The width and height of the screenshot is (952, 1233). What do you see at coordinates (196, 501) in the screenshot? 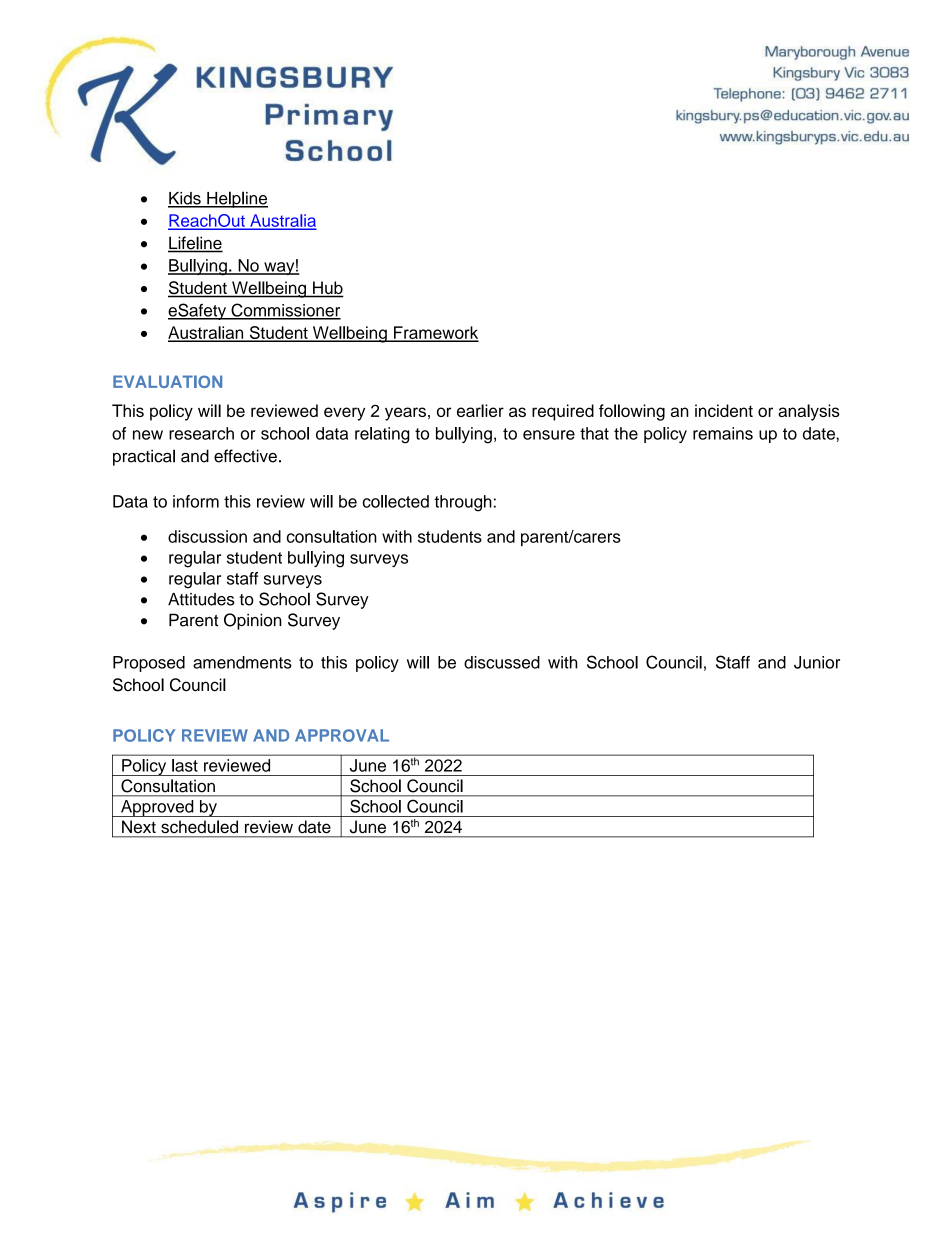
I see `inform` at bounding box center [196, 501].
